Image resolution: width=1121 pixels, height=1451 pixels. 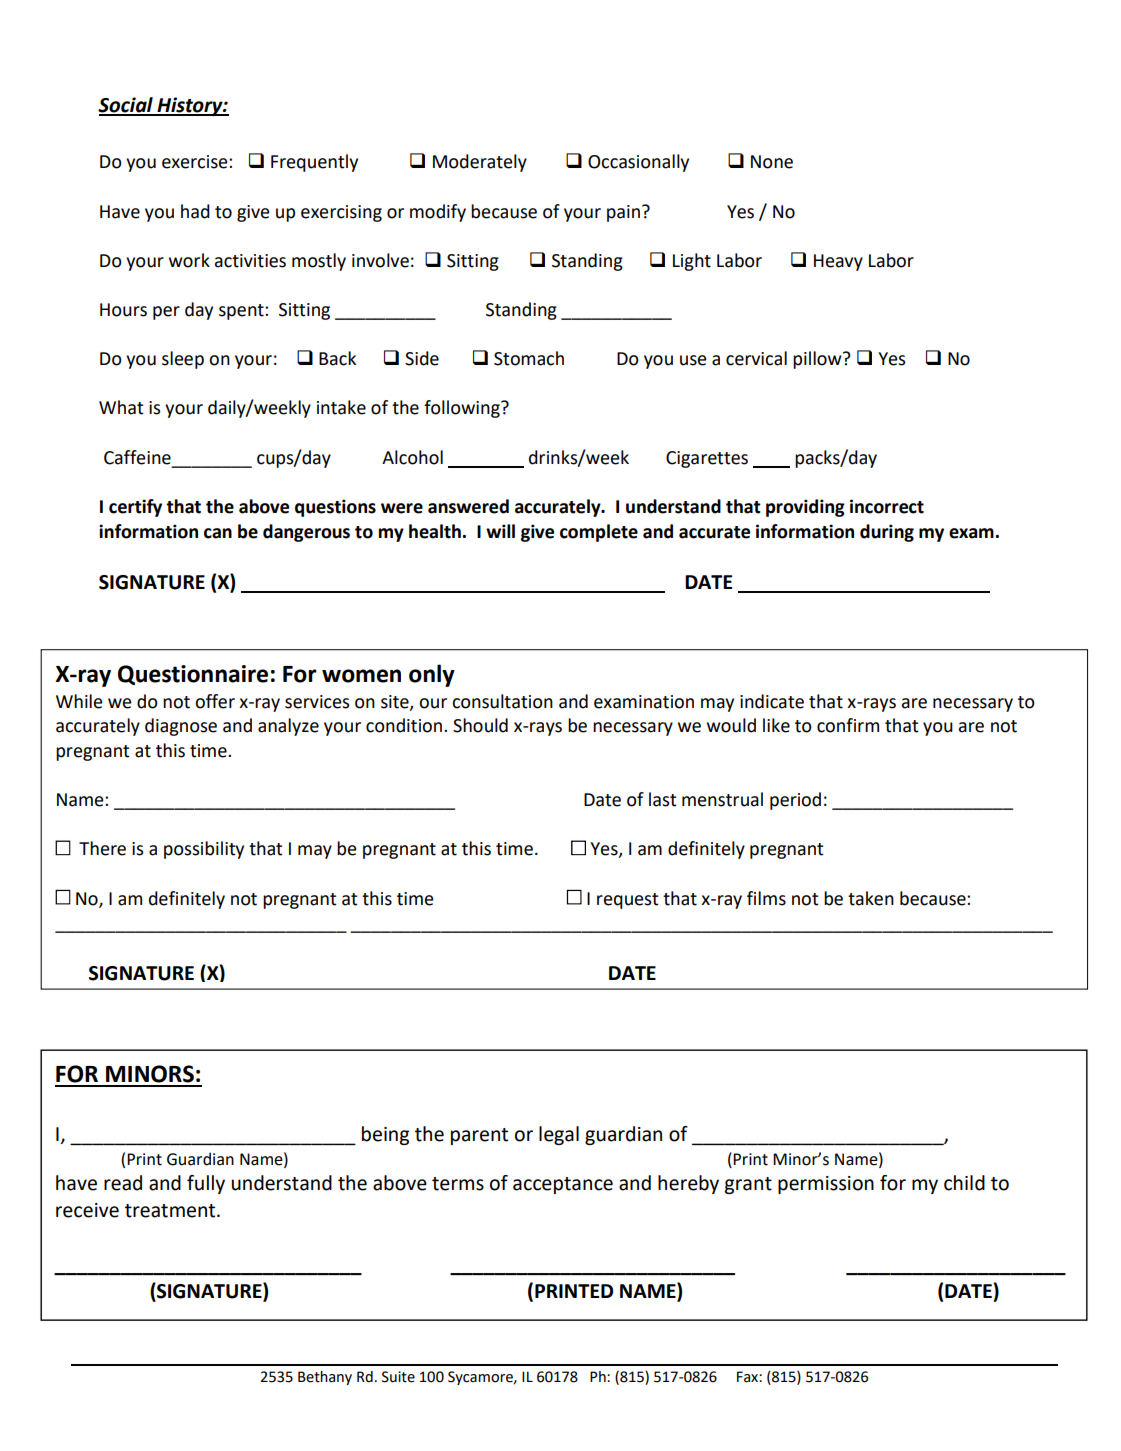 I want to click on Suite, so click(x=398, y=1377).
